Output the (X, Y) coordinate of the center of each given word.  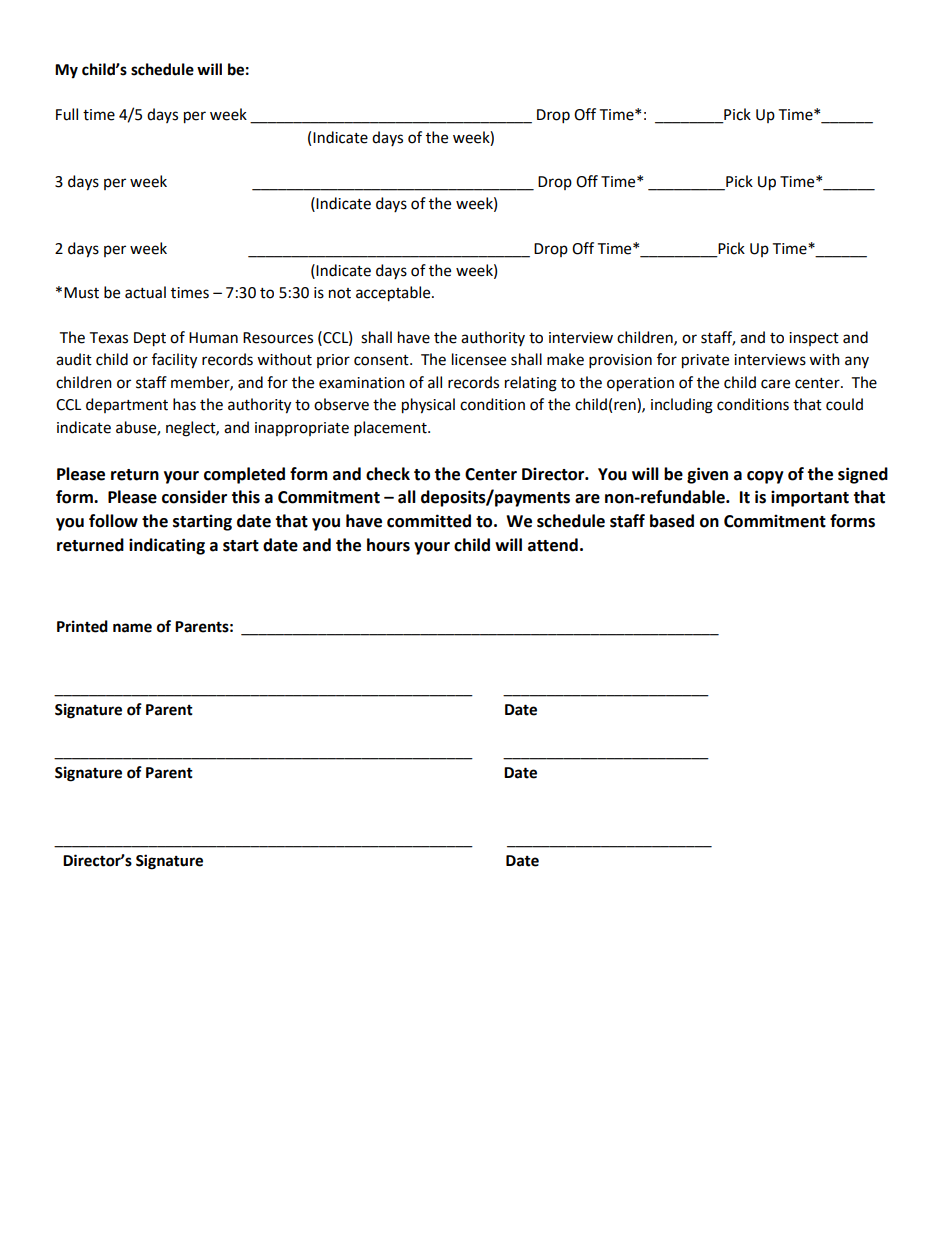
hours (388, 545)
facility (174, 361)
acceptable (394, 294)
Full (67, 114)
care (775, 384)
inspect (814, 339)
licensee (479, 359)
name (132, 628)
